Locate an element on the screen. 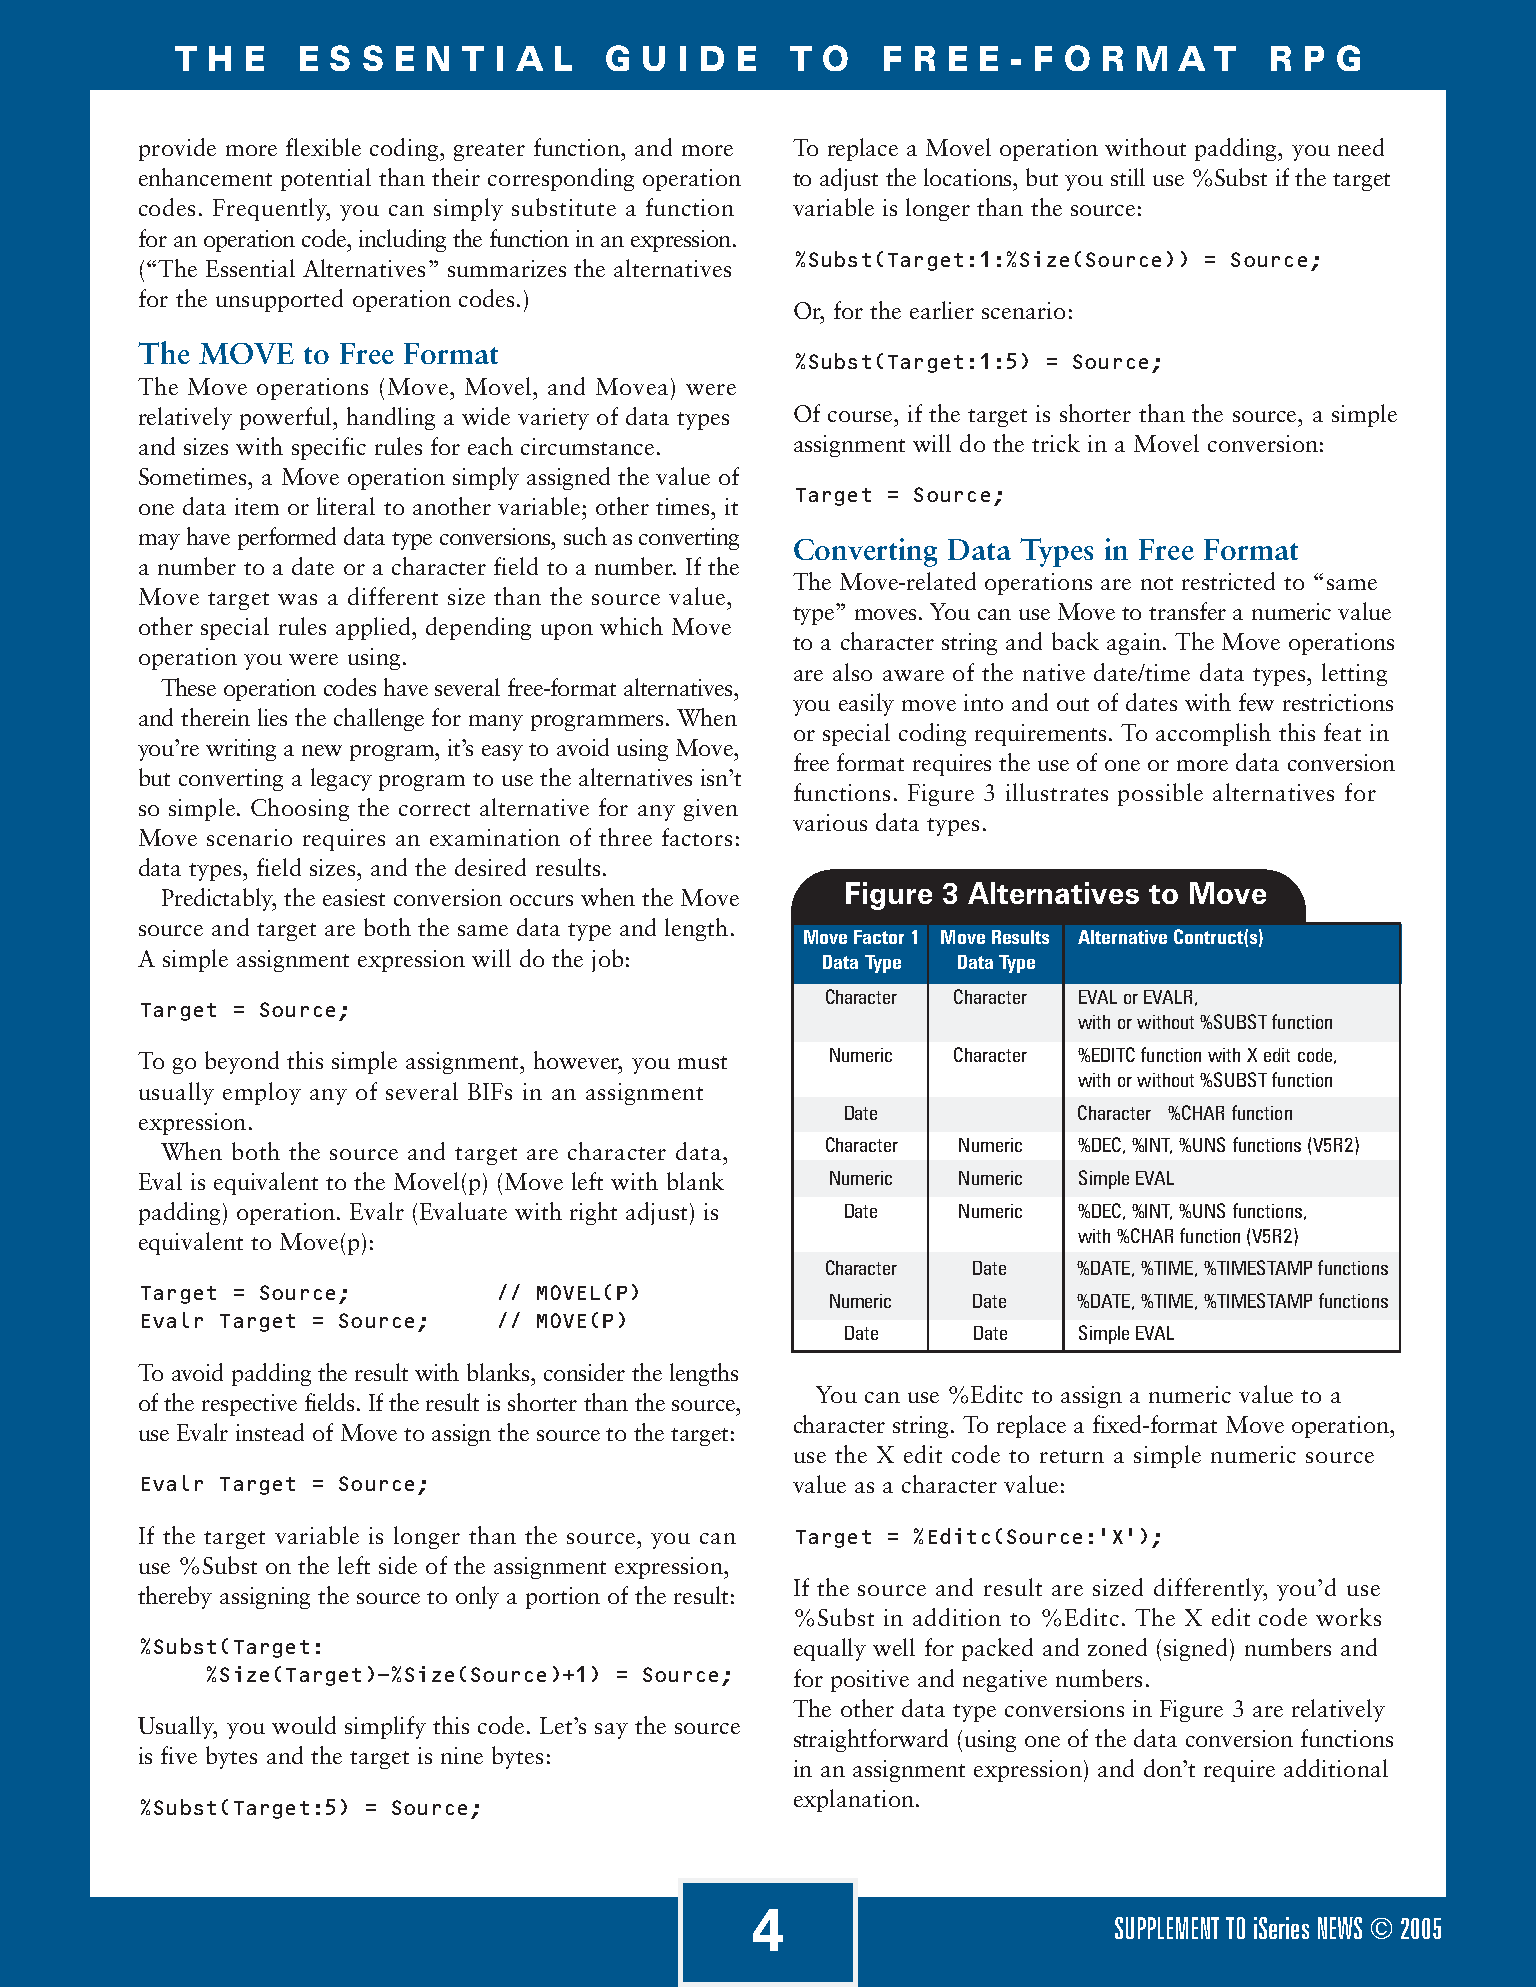 The image size is (1536, 1987). given is located at coordinates (711, 810).
